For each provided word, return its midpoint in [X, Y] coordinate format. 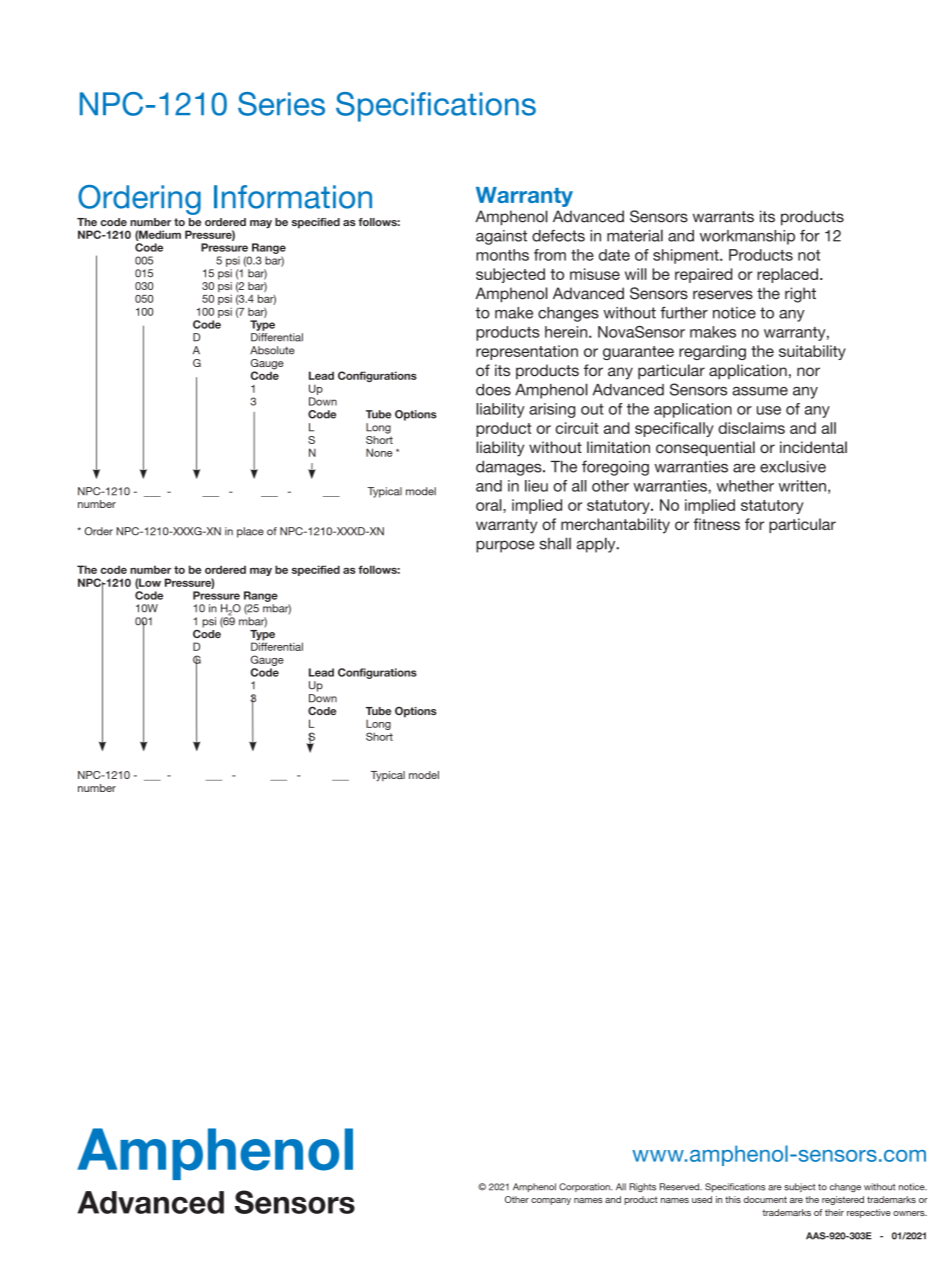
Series [281, 104]
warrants [723, 217]
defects [558, 236]
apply [597, 545]
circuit [577, 428]
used [702, 1199]
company [551, 1201]
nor [808, 371]
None [379, 452]
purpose [505, 546]
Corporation [585, 1187]
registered [843, 1200]
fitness [716, 524]
